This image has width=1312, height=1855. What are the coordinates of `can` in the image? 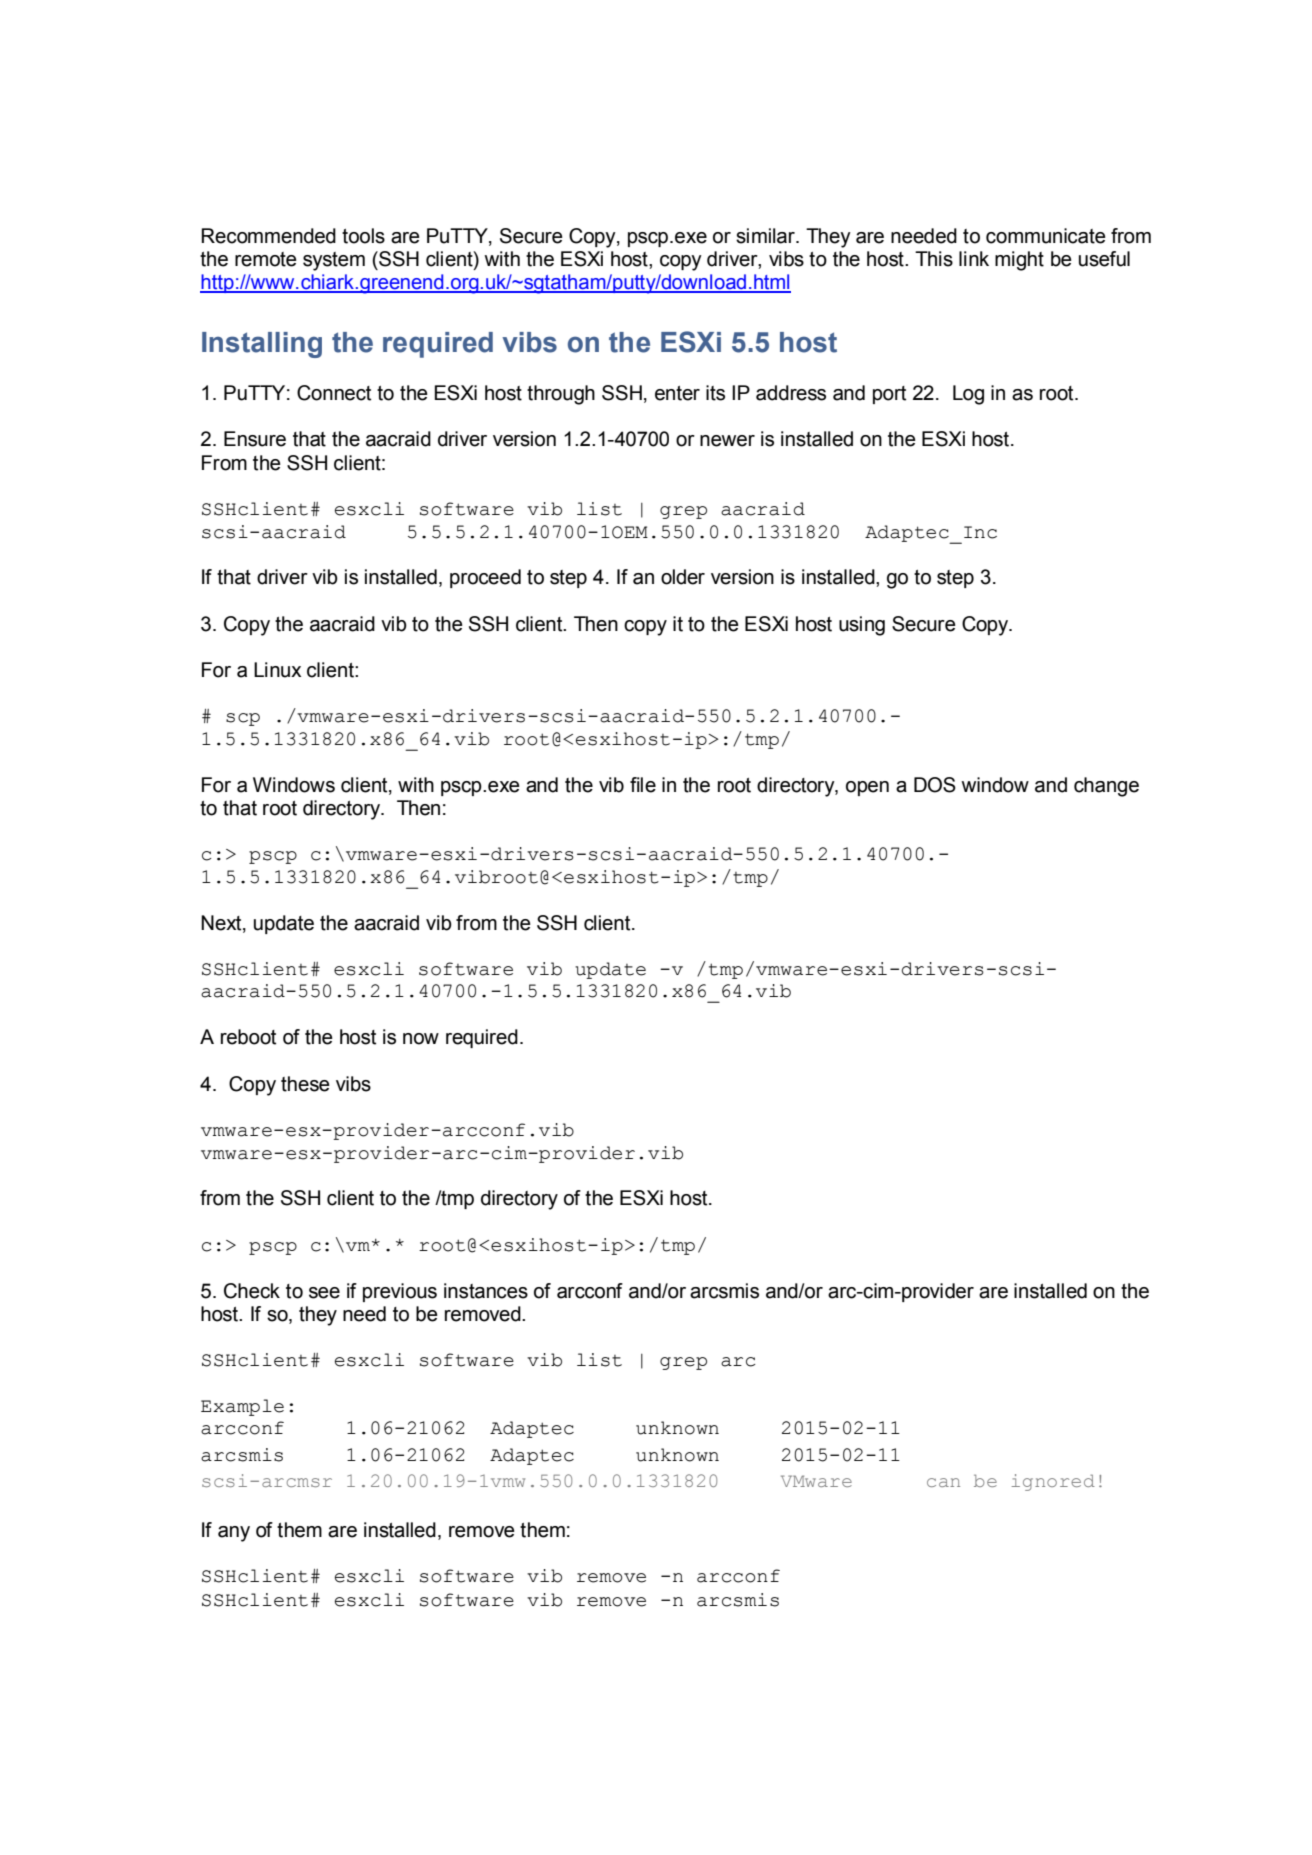 It's located at (943, 1482).
